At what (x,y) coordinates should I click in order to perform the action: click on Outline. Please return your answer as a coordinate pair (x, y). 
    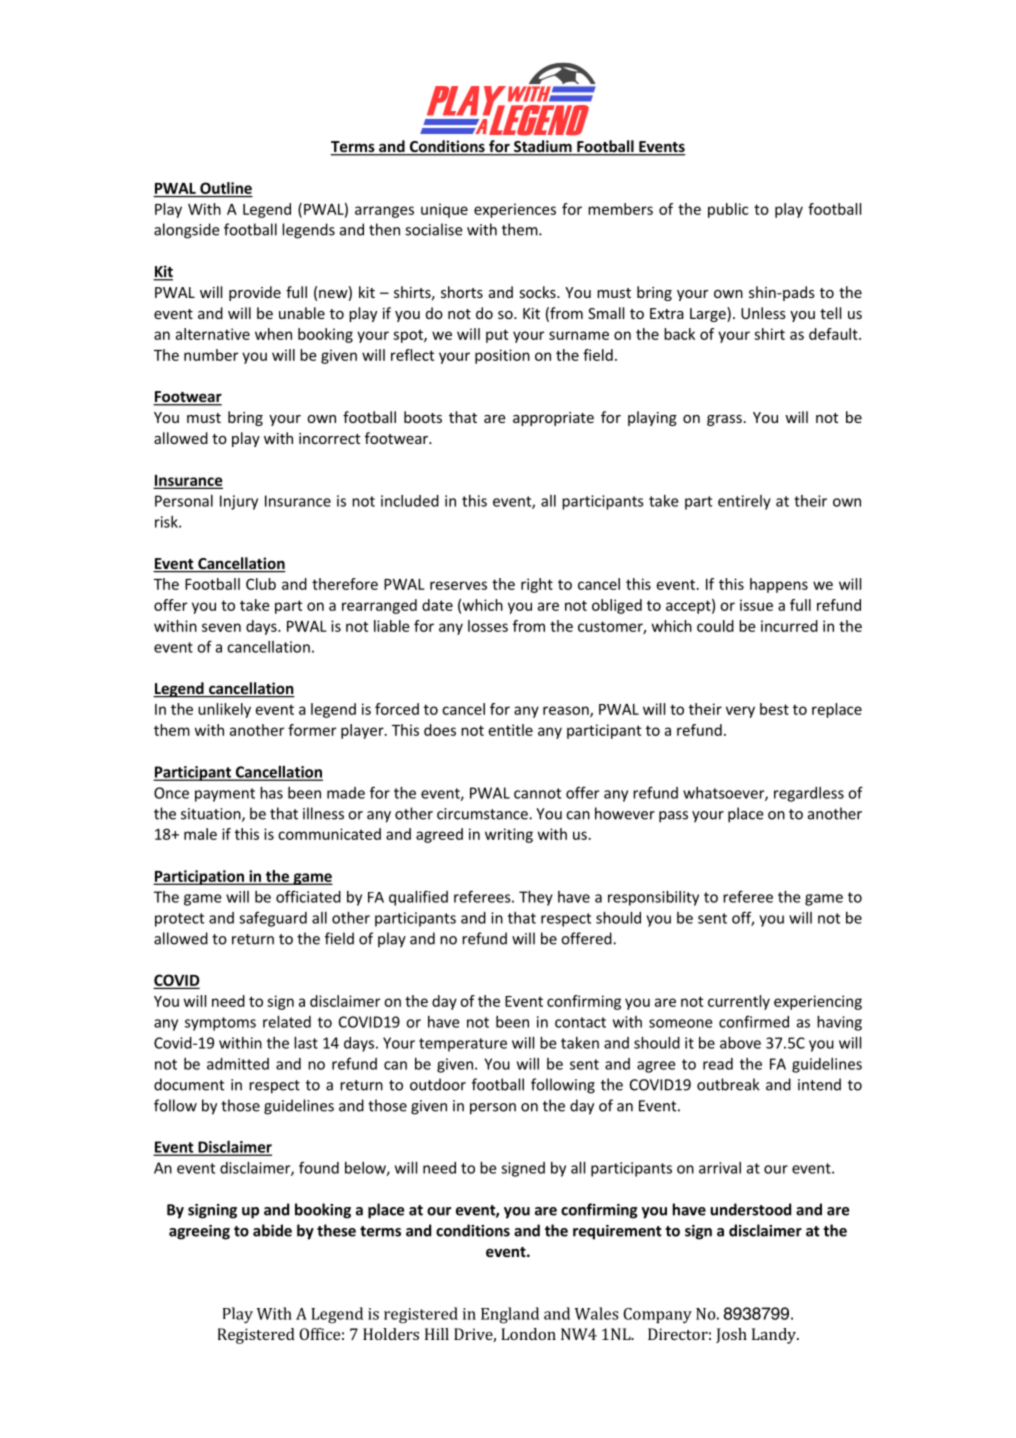
    Looking at the image, I should click on (225, 189).
